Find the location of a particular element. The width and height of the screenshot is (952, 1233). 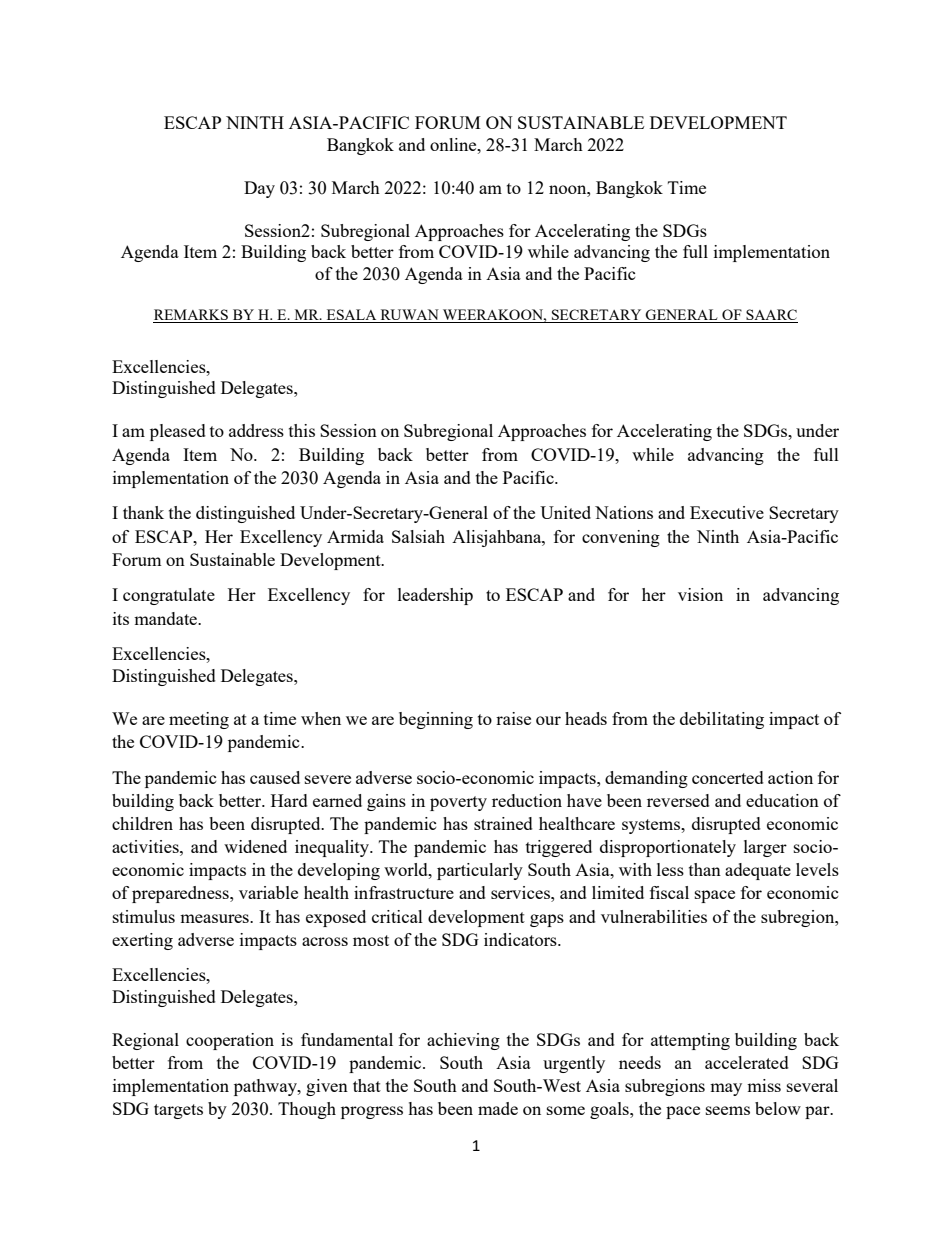

children is located at coordinates (142, 823).
